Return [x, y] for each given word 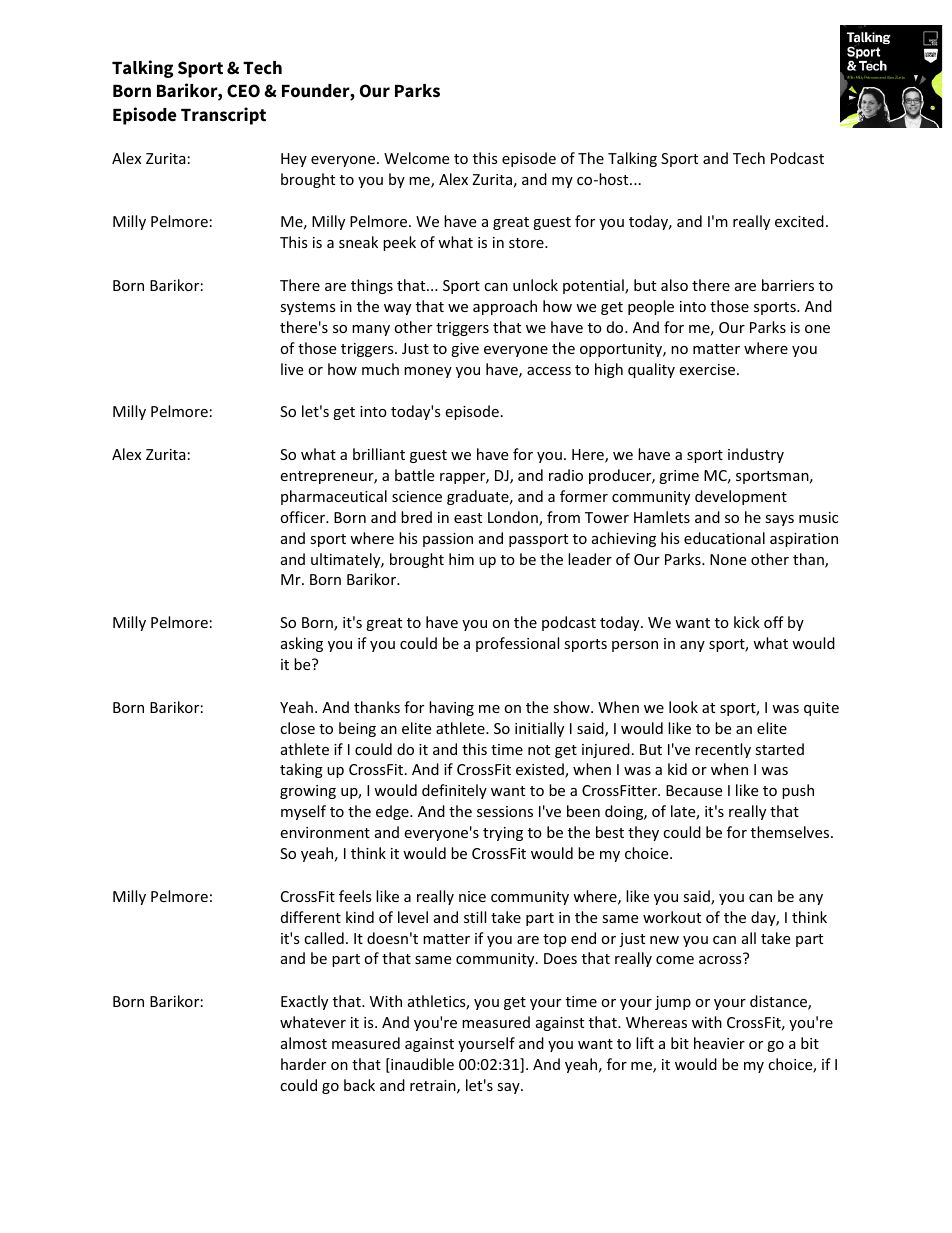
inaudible [421, 1065]
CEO [243, 91]
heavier [719, 1043]
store [527, 243]
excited [799, 221]
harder [303, 1064]
